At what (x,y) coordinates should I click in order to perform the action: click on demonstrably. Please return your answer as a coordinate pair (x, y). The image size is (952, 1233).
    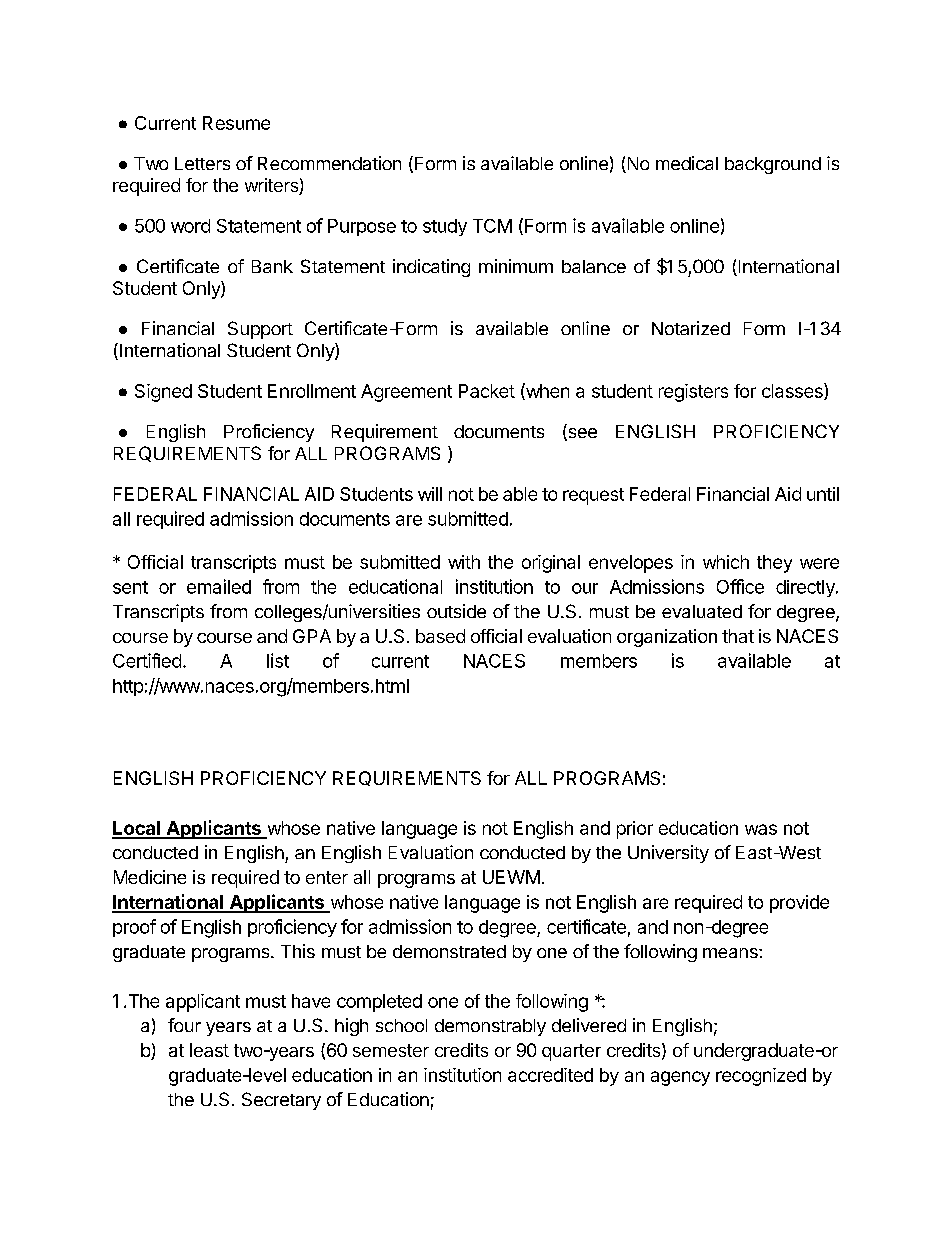
    Looking at the image, I should click on (490, 1027).
